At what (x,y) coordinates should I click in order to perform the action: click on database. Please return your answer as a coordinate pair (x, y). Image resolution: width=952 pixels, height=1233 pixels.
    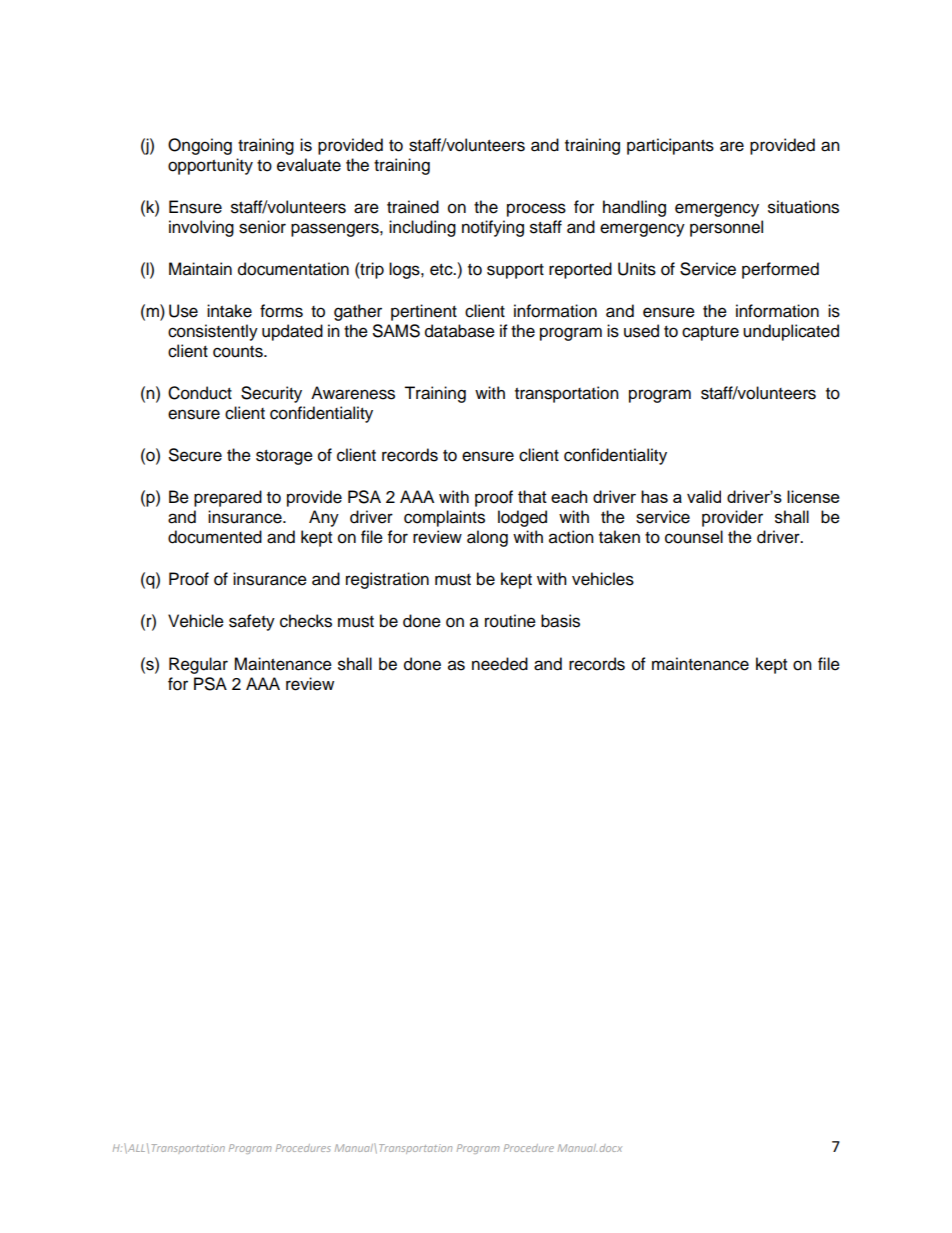
    Looking at the image, I should click on (460, 331).
